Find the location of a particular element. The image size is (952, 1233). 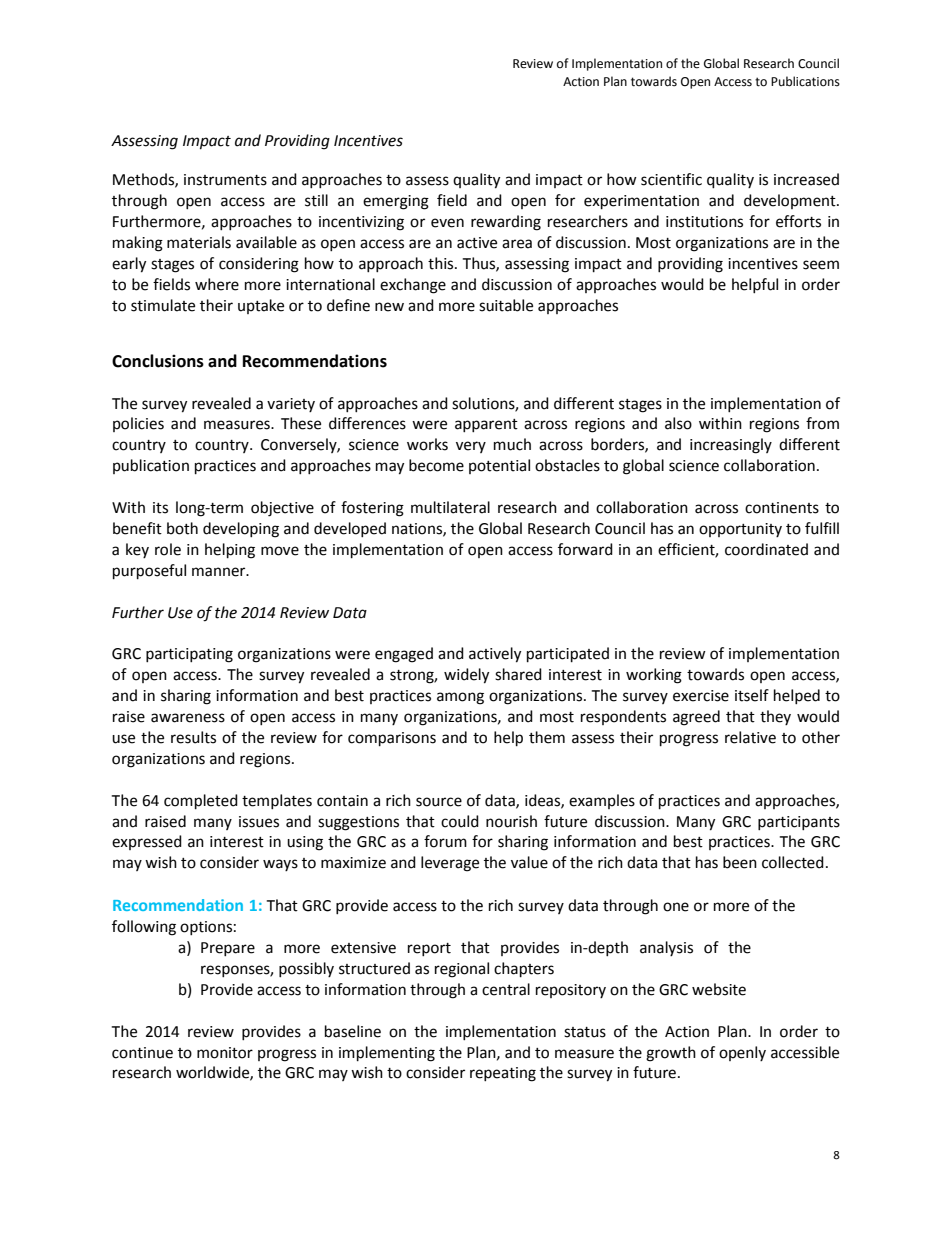

instruments is located at coordinates (225, 180).
